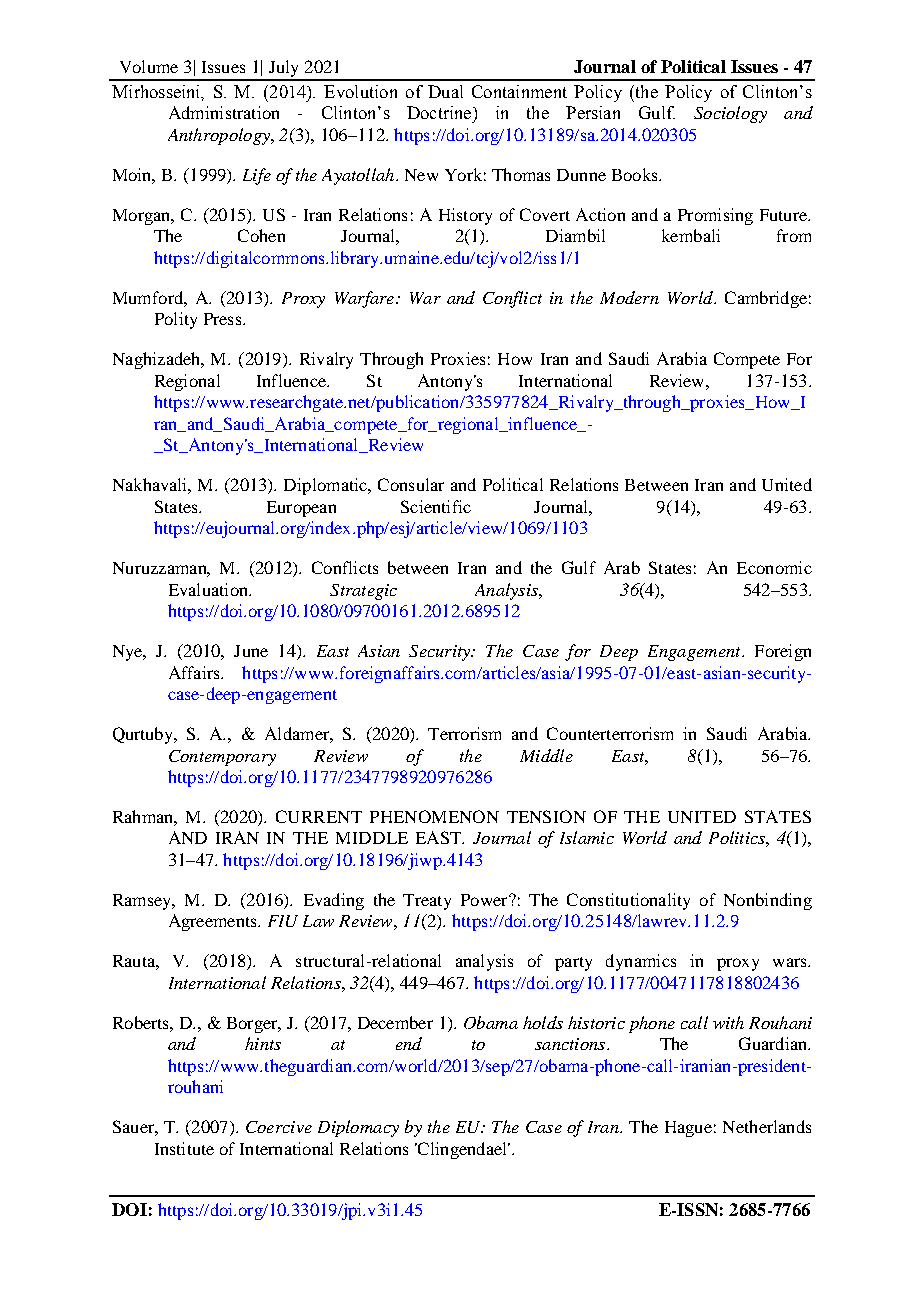 The image size is (924, 1307). What do you see at coordinates (358, 1128) in the screenshot?
I see `Diplomacy` at bounding box center [358, 1128].
